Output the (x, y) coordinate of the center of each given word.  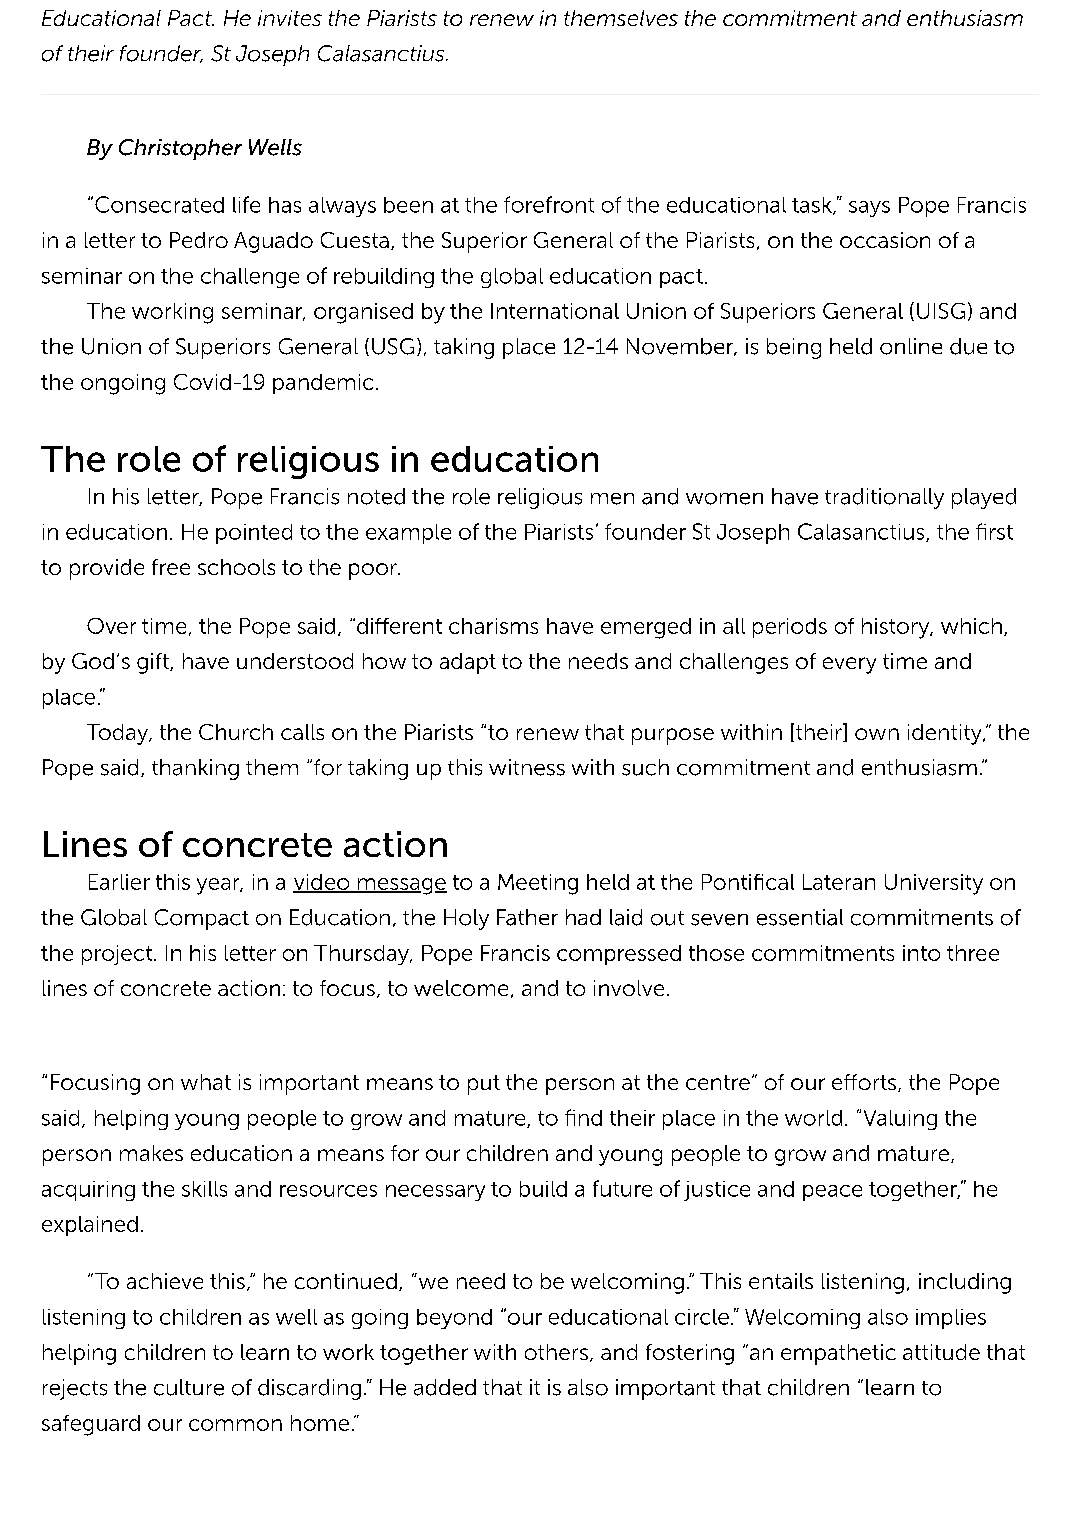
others (556, 1352)
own (877, 734)
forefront (549, 204)
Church (236, 732)
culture (189, 1387)
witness (527, 767)
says (869, 209)
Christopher (180, 149)
